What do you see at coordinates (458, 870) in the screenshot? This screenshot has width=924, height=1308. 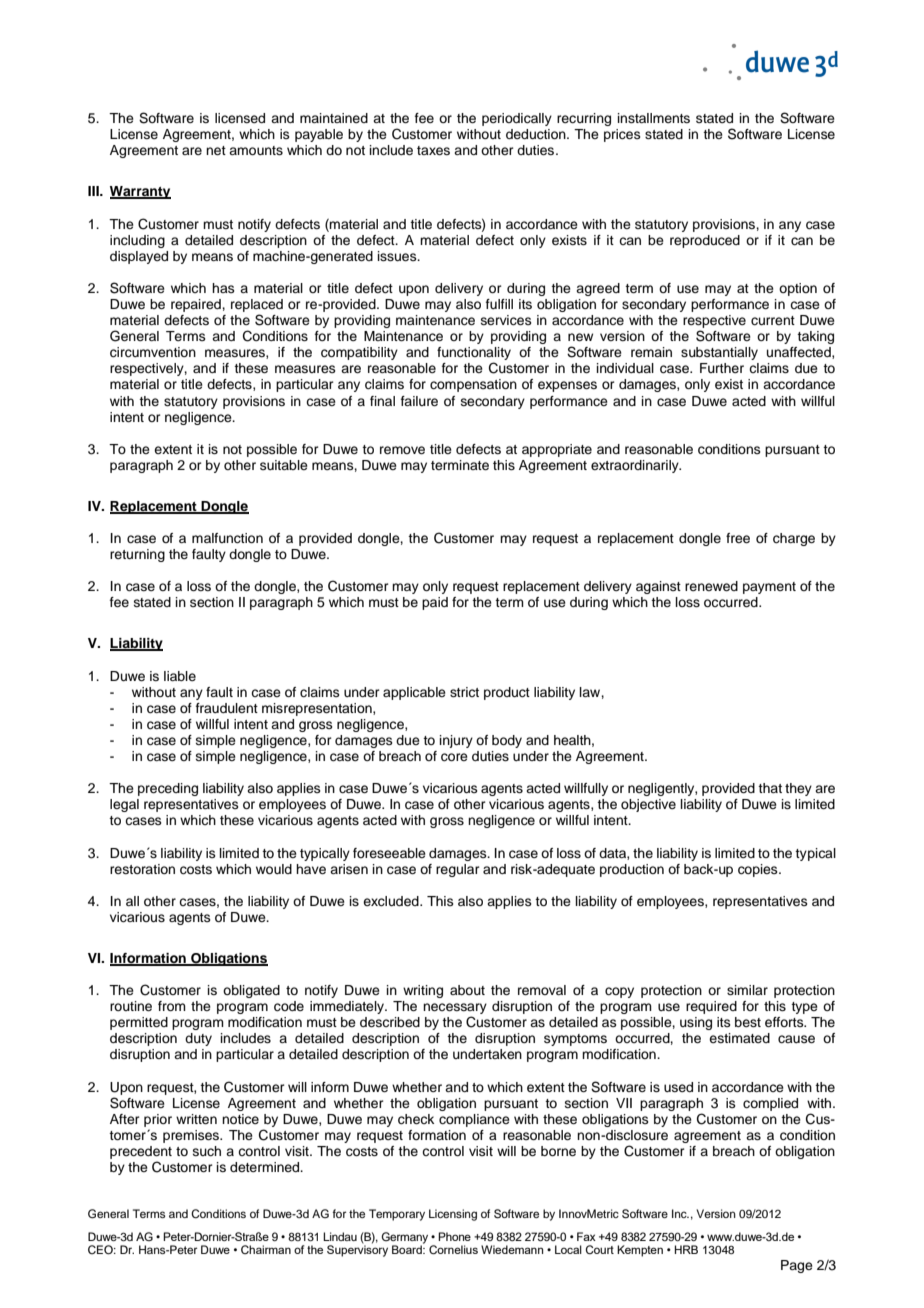 I see `regular` at bounding box center [458, 870].
